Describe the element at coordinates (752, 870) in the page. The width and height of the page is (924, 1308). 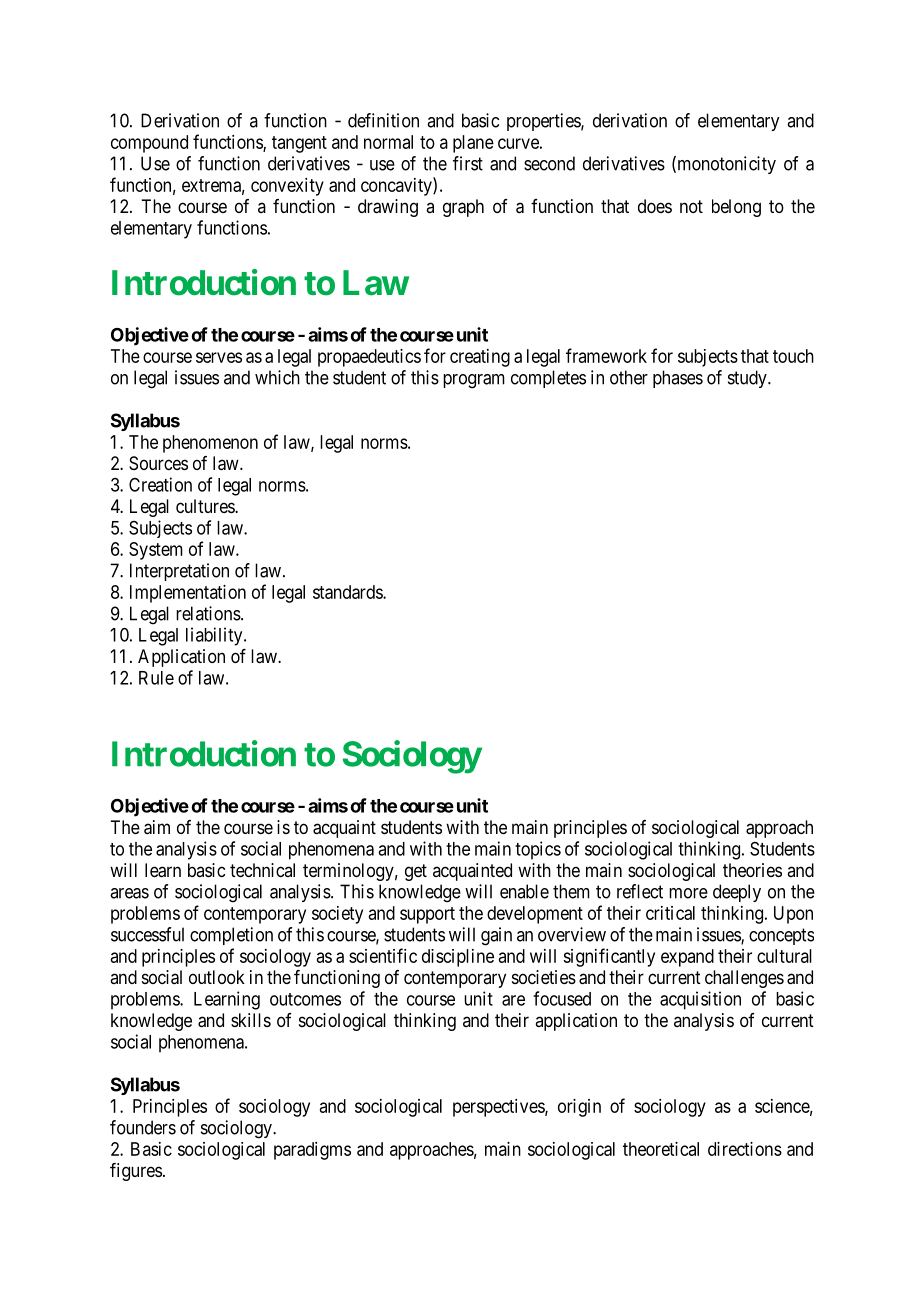
I see `theories` at that location.
